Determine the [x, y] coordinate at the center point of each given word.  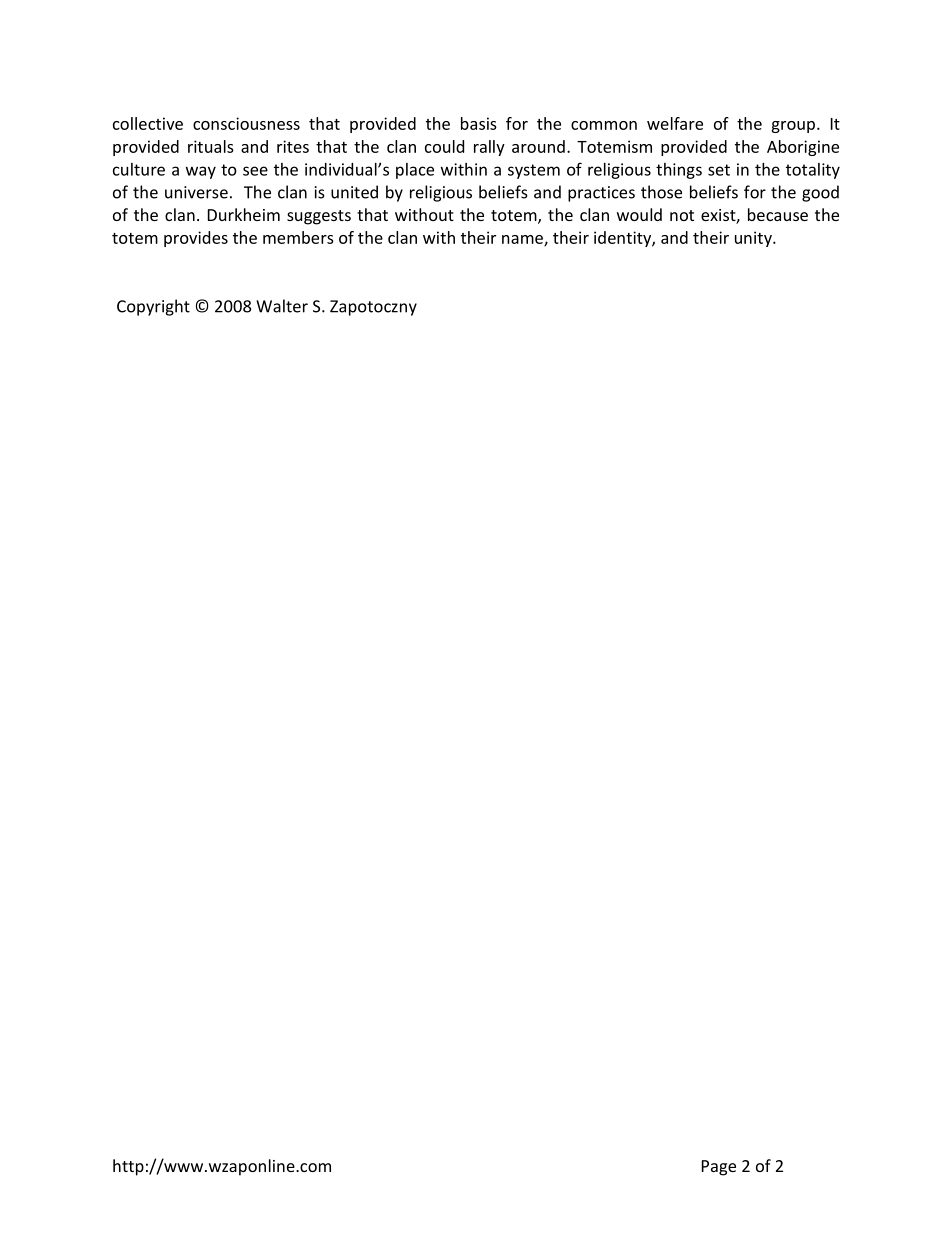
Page [719, 1168]
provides [196, 239]
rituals [211, 146]
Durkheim [244, 214]
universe [196, 192]
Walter [282, 306]
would [639, 214]
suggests [319, 217]
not [682, 215]
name [523, 240]
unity [754, 239]
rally [489, 148]
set [719, 170]
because [778, 214]
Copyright [153, 307]
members [298, 237]
